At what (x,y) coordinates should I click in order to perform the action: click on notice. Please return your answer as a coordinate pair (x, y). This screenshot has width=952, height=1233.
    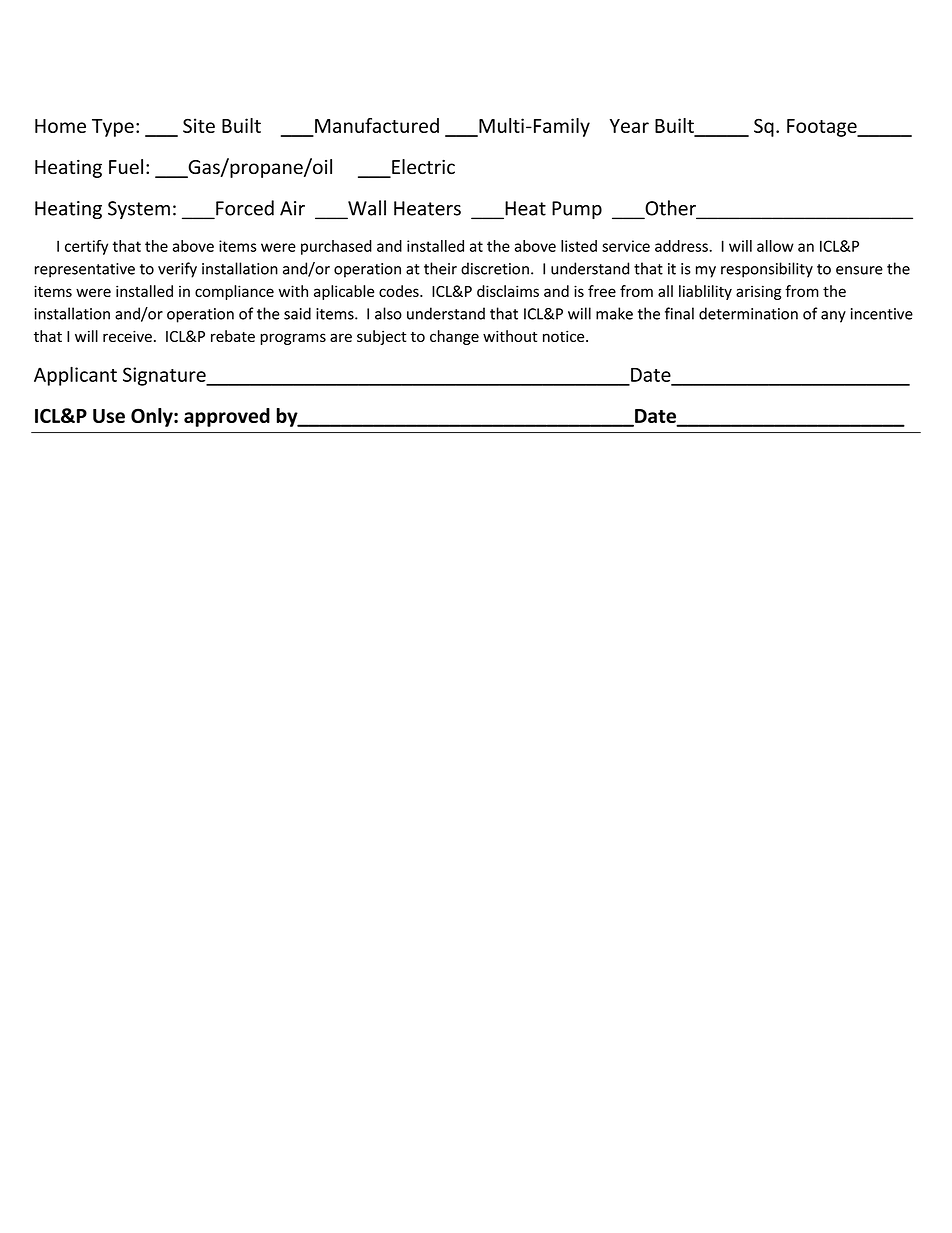
    Looking at the image, I should click on (565, 336).
